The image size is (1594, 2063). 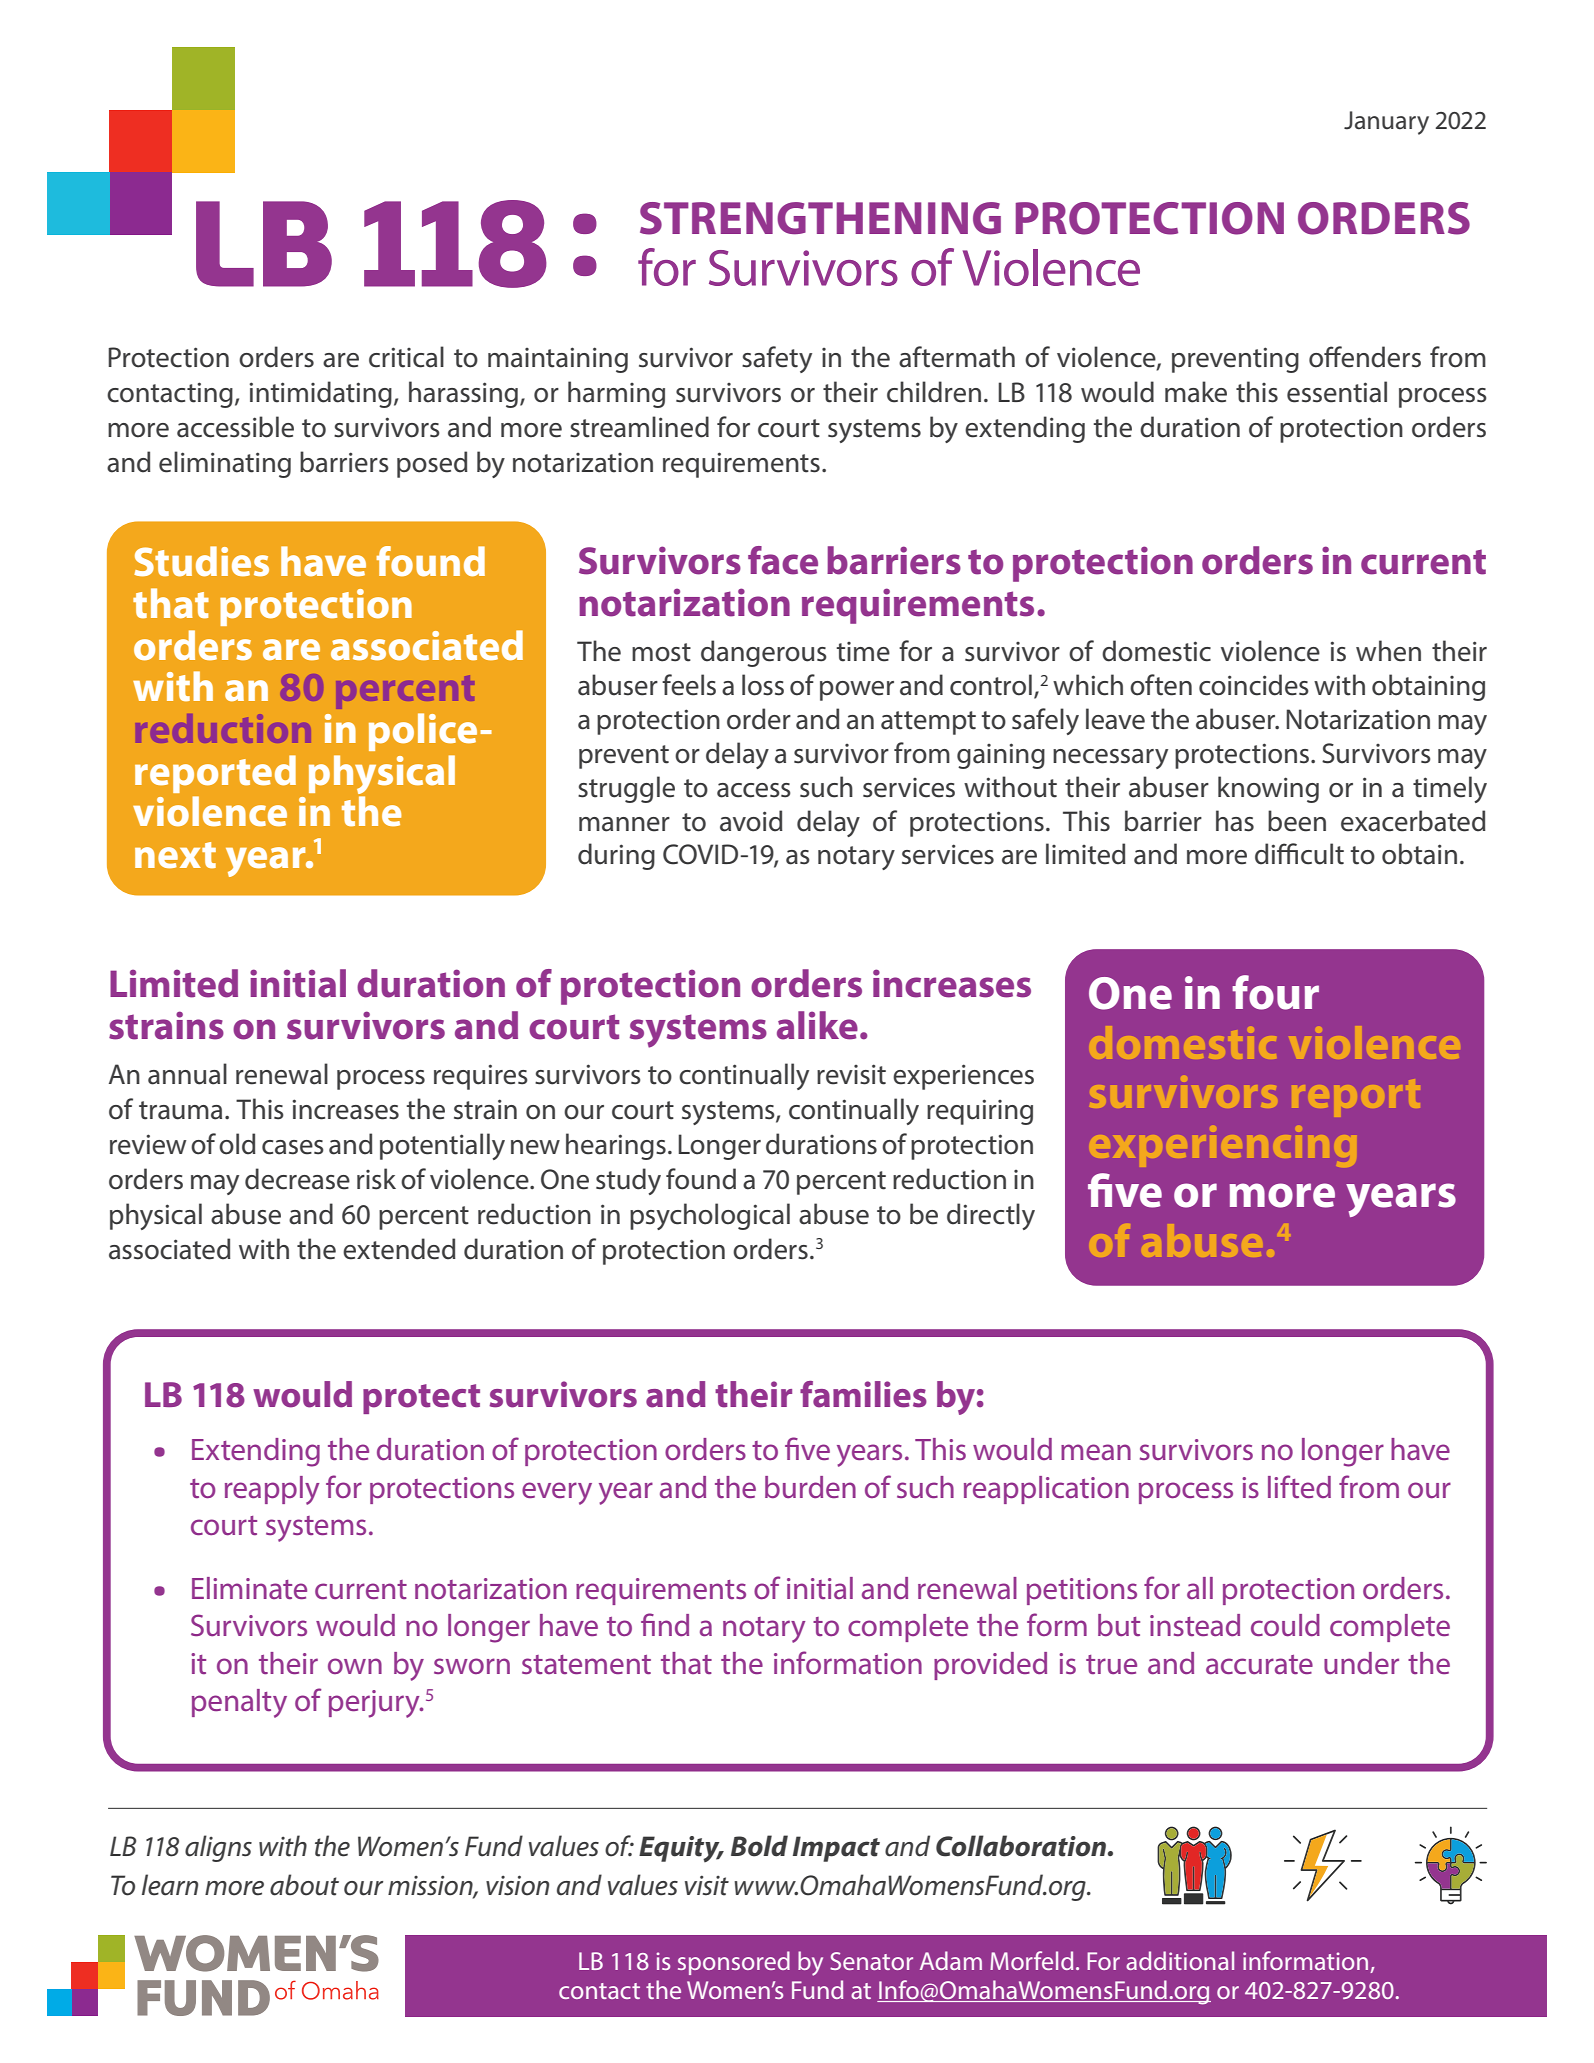 What do you see at coordinates (272, 1490) in the document?
I see `reapply` at bounding box center [272, 1490].
